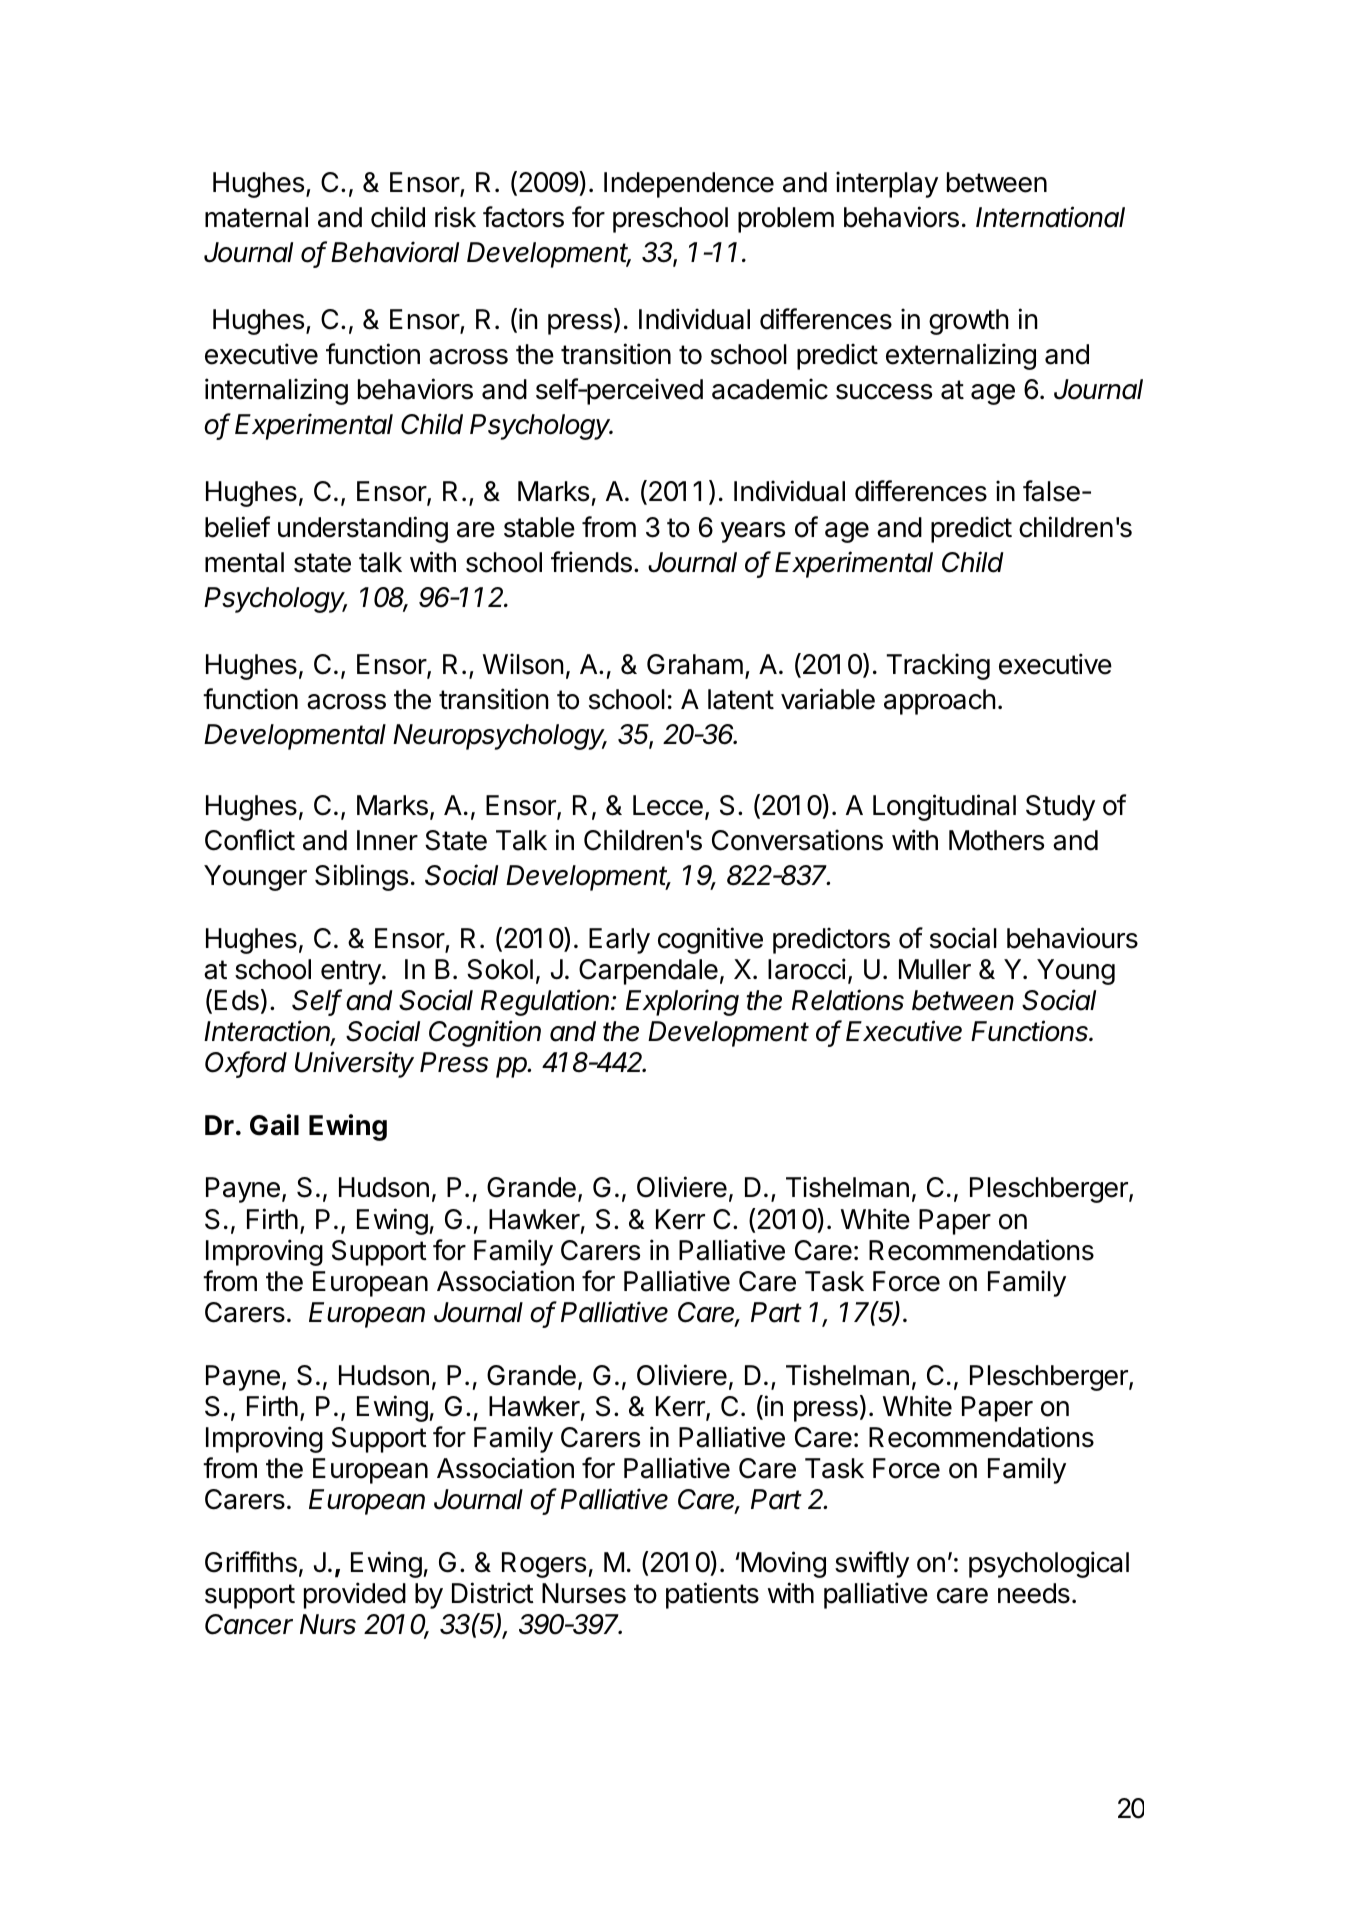 This screenshot has width=1347, height=1905. Describe the element at coordinates (523, 664) in the screenshot. I see `Wilson` at that location.
